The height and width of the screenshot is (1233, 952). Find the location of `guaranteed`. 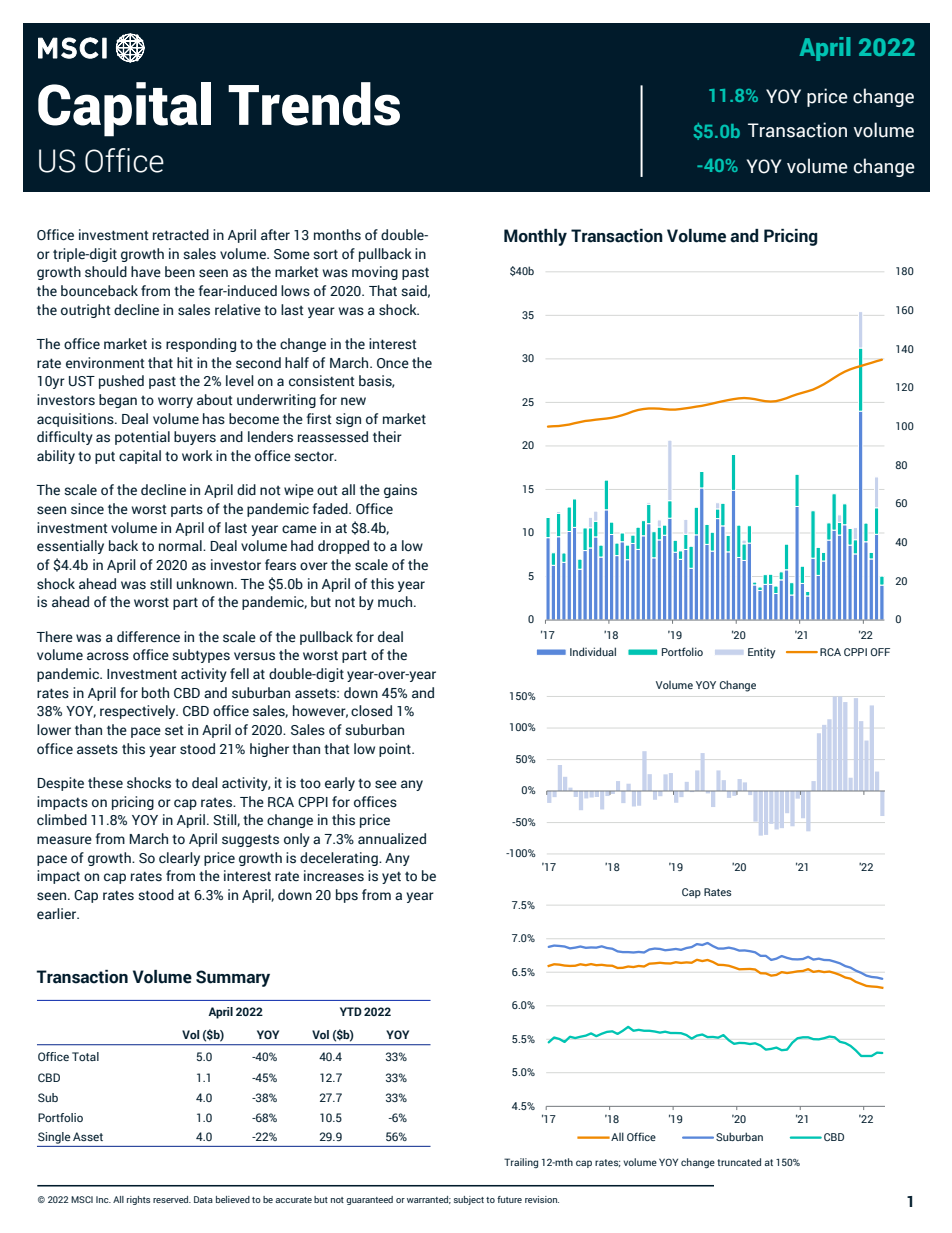

guaranteed is located at coordinates (369, 1200).
